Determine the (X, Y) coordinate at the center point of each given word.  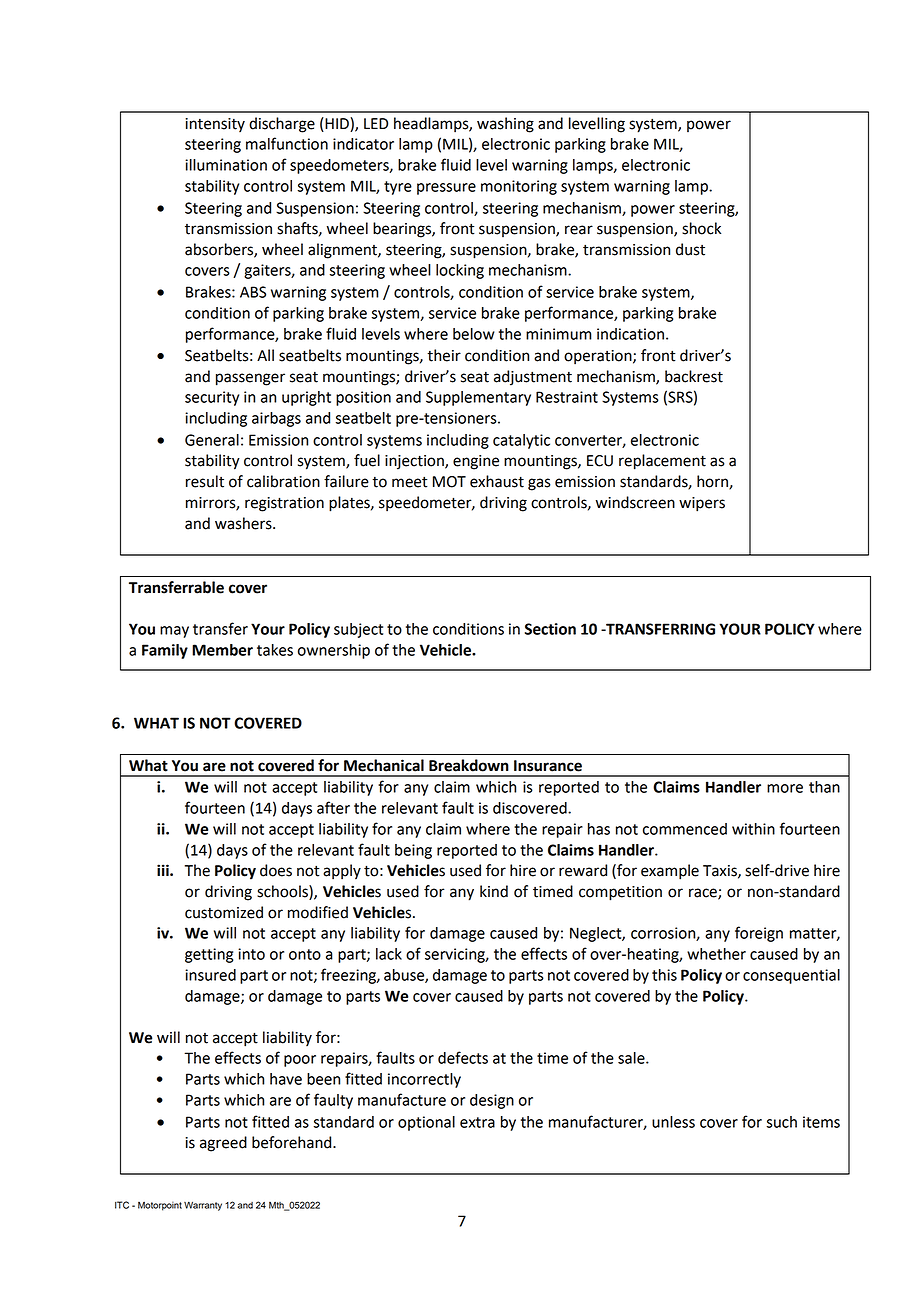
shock (701, 228)
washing (505, 125)
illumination (226, 165)
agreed (223, 1144)
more (785, 788)
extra (477, 1122)
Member (222, 650)
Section (550, 629)
